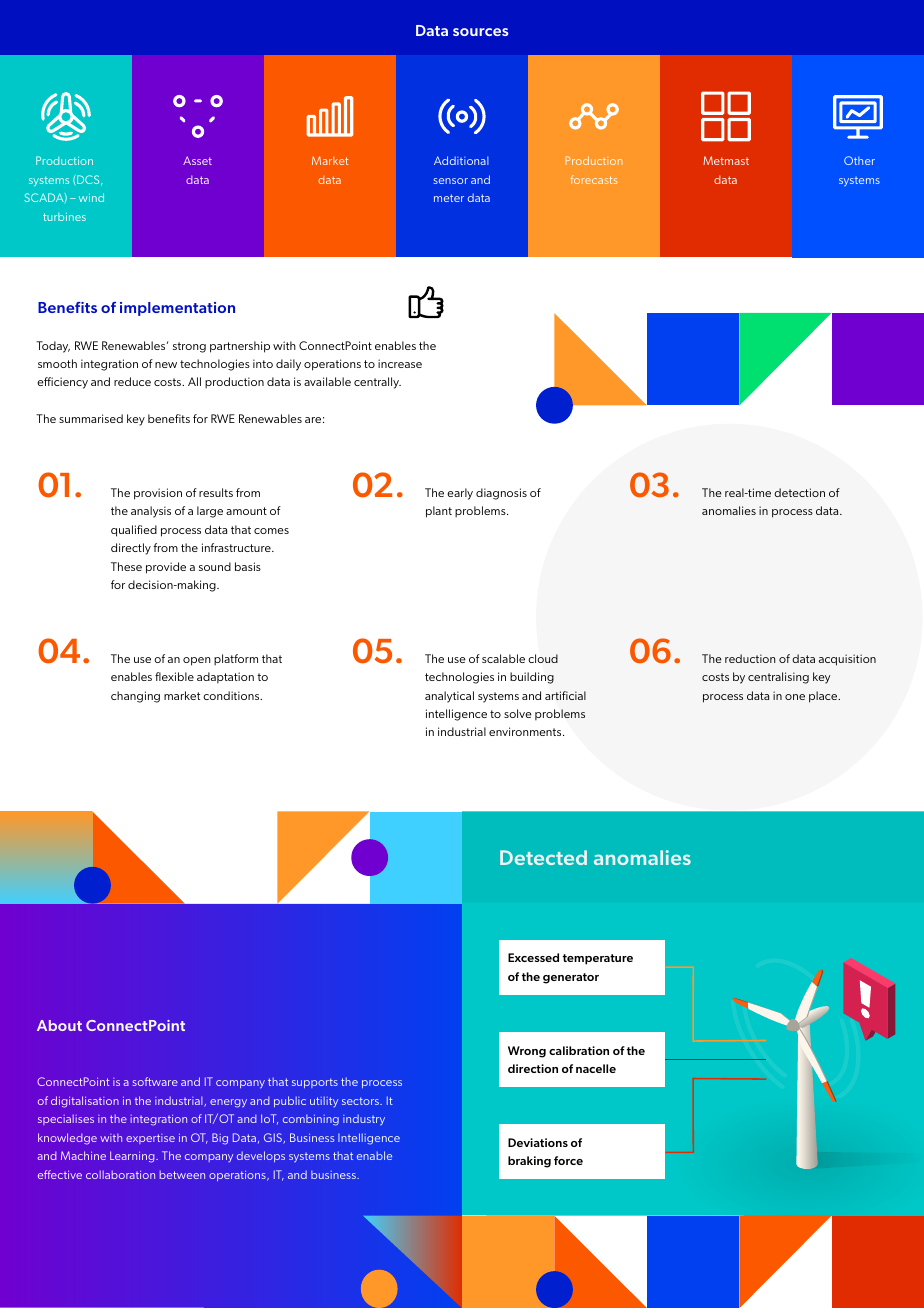 Image resolution: width=924 pixels, height=1308 pixels. Describe the element at coordinates (481, 32) in the image. I see `sources` at that location.
